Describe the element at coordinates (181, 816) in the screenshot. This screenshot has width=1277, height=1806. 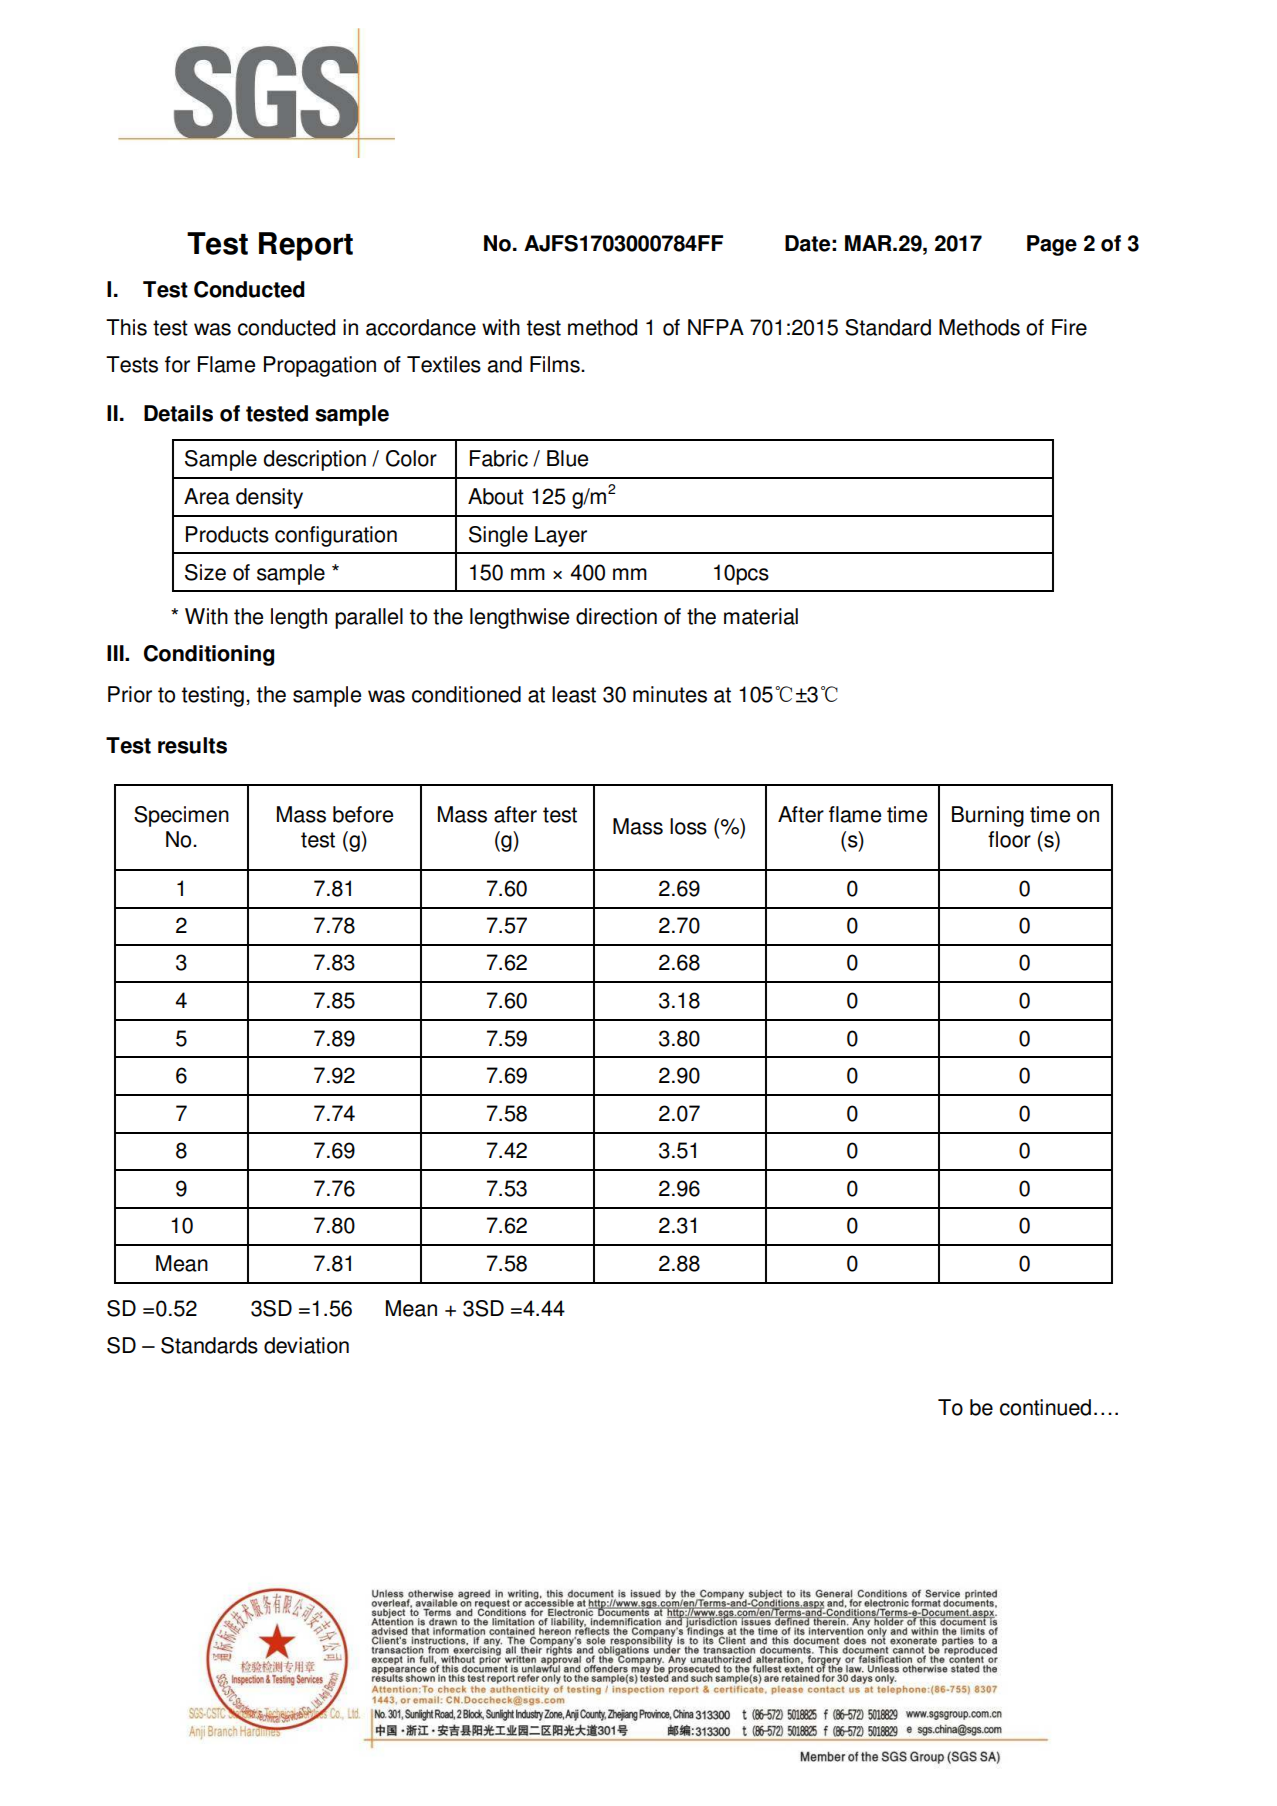
I see `Specimen` at that location.
